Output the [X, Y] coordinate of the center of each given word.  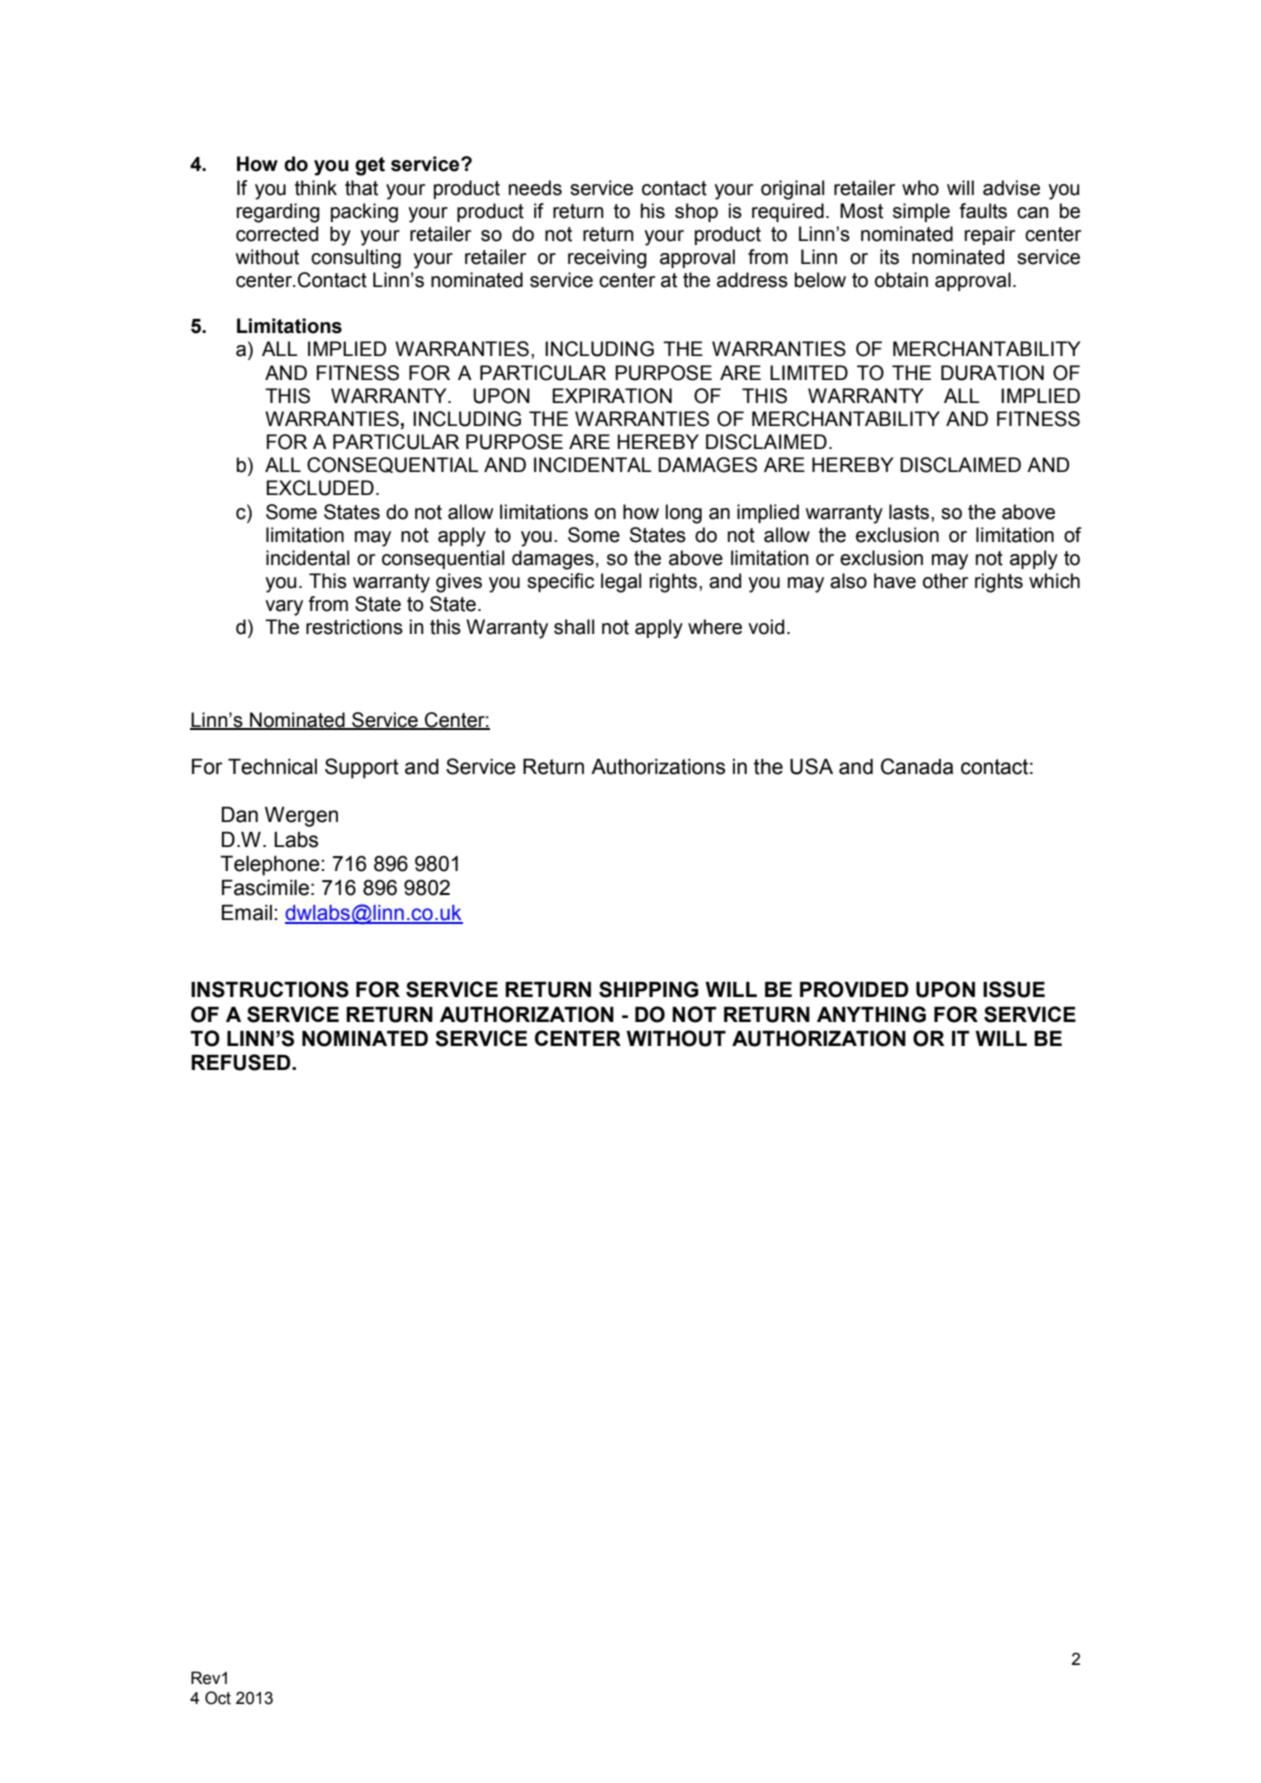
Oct [218, 1698]
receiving [607, 259]
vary [284, 608]
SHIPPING [649, 989]
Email [247, 913]
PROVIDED [854, 989]
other [945, 581]
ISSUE [1014, 989]
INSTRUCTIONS [270, 989]
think [316, 188]
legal [621, 583]
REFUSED [242, 1062]
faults [983, 211]
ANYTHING [871, 1014]
